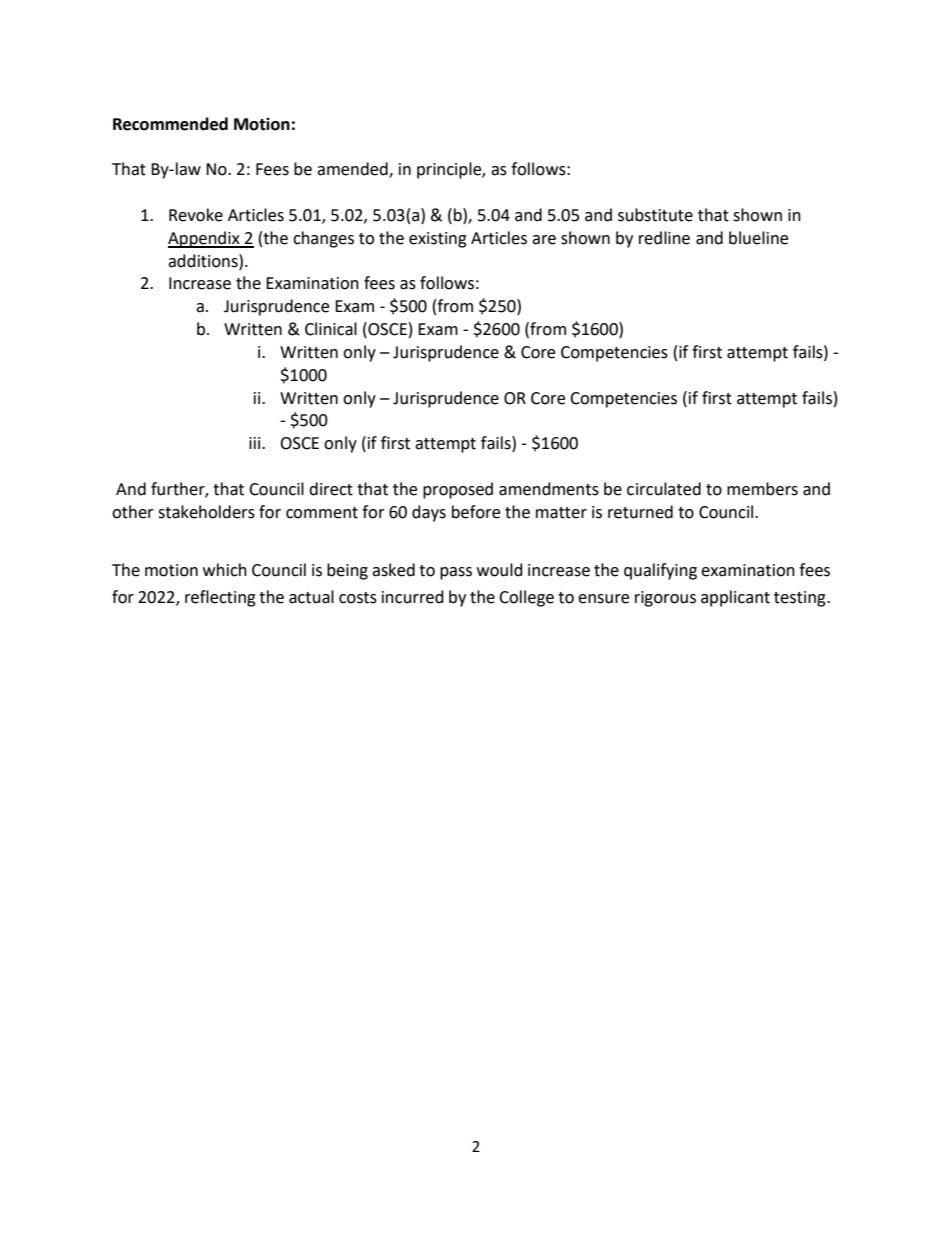 The height and width of the screenshot is (1233, 952). I want to click on circulated, so click(664, 489).
